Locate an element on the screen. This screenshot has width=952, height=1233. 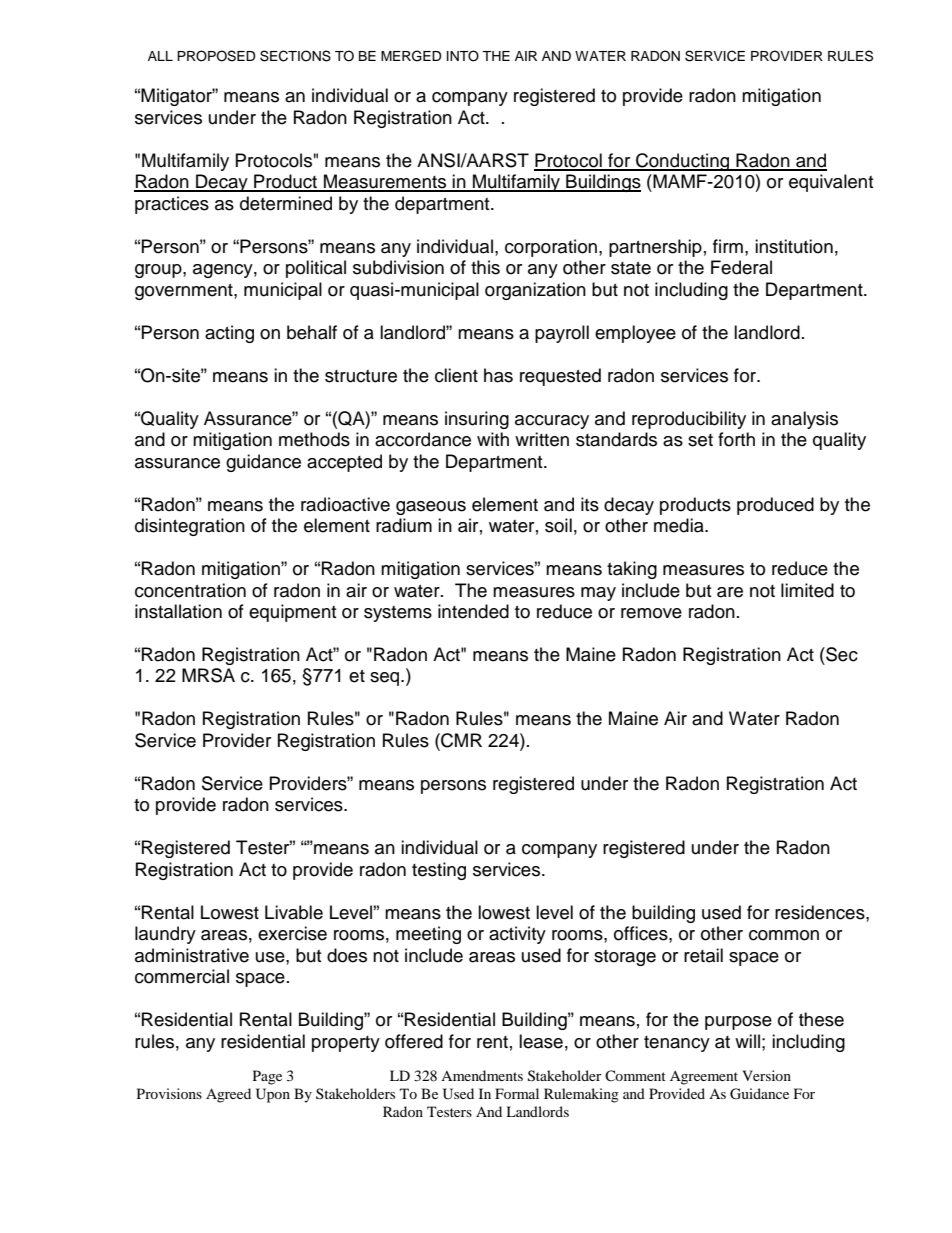
PROPOSED is located at coordinates (216, 56).
